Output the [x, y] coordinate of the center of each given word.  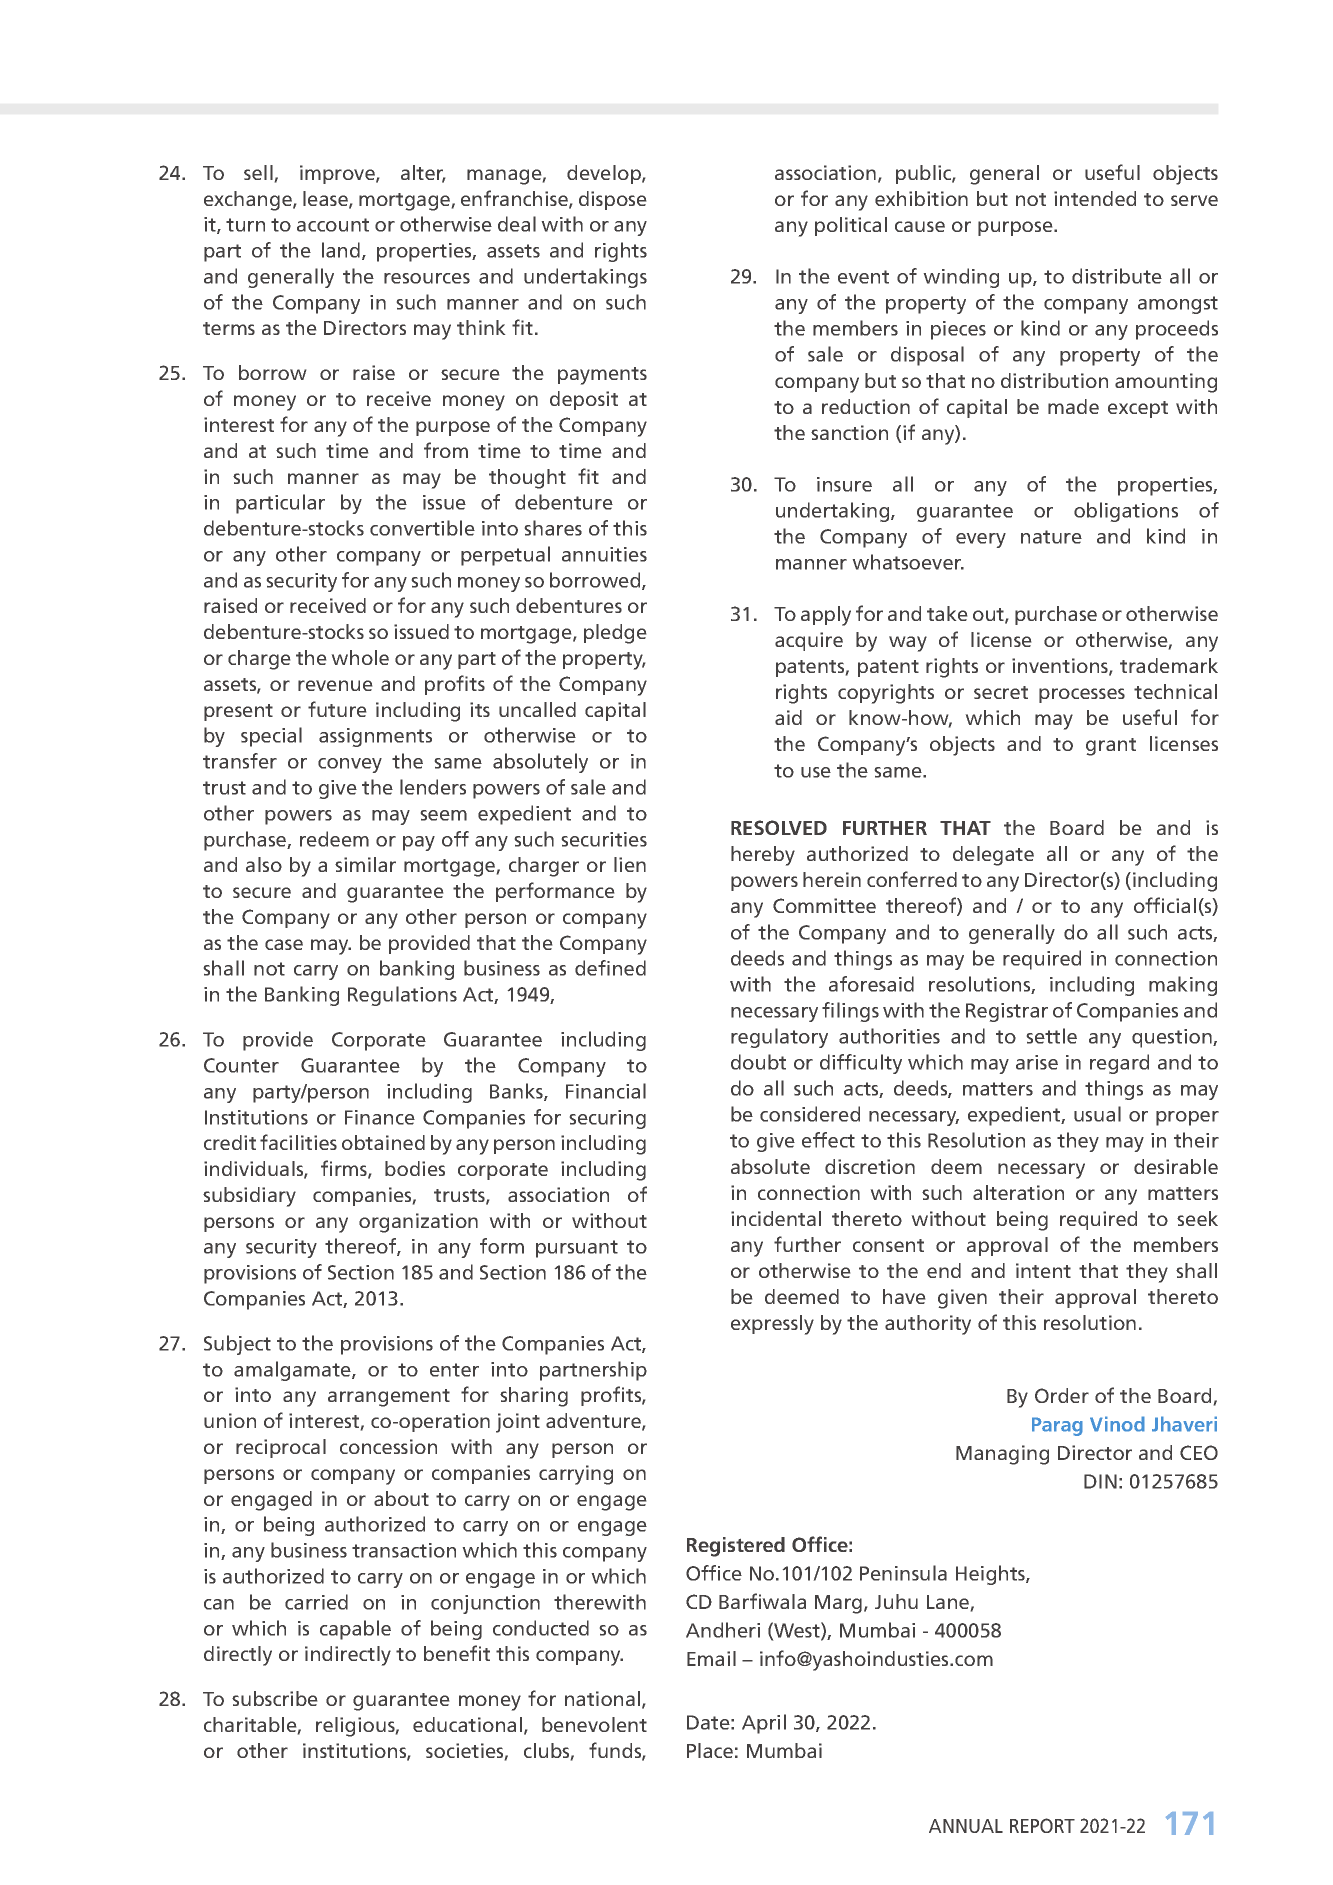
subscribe [274, 1698]
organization [418, 1223]
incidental [776, 1218]
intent [1043, 1270]
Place [710, 1750]
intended [1095, 198]
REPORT [1042, 1825]
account [333, 225]
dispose [612, 200]
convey [350, 765]
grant [1111, 747]
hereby [763, 856]
